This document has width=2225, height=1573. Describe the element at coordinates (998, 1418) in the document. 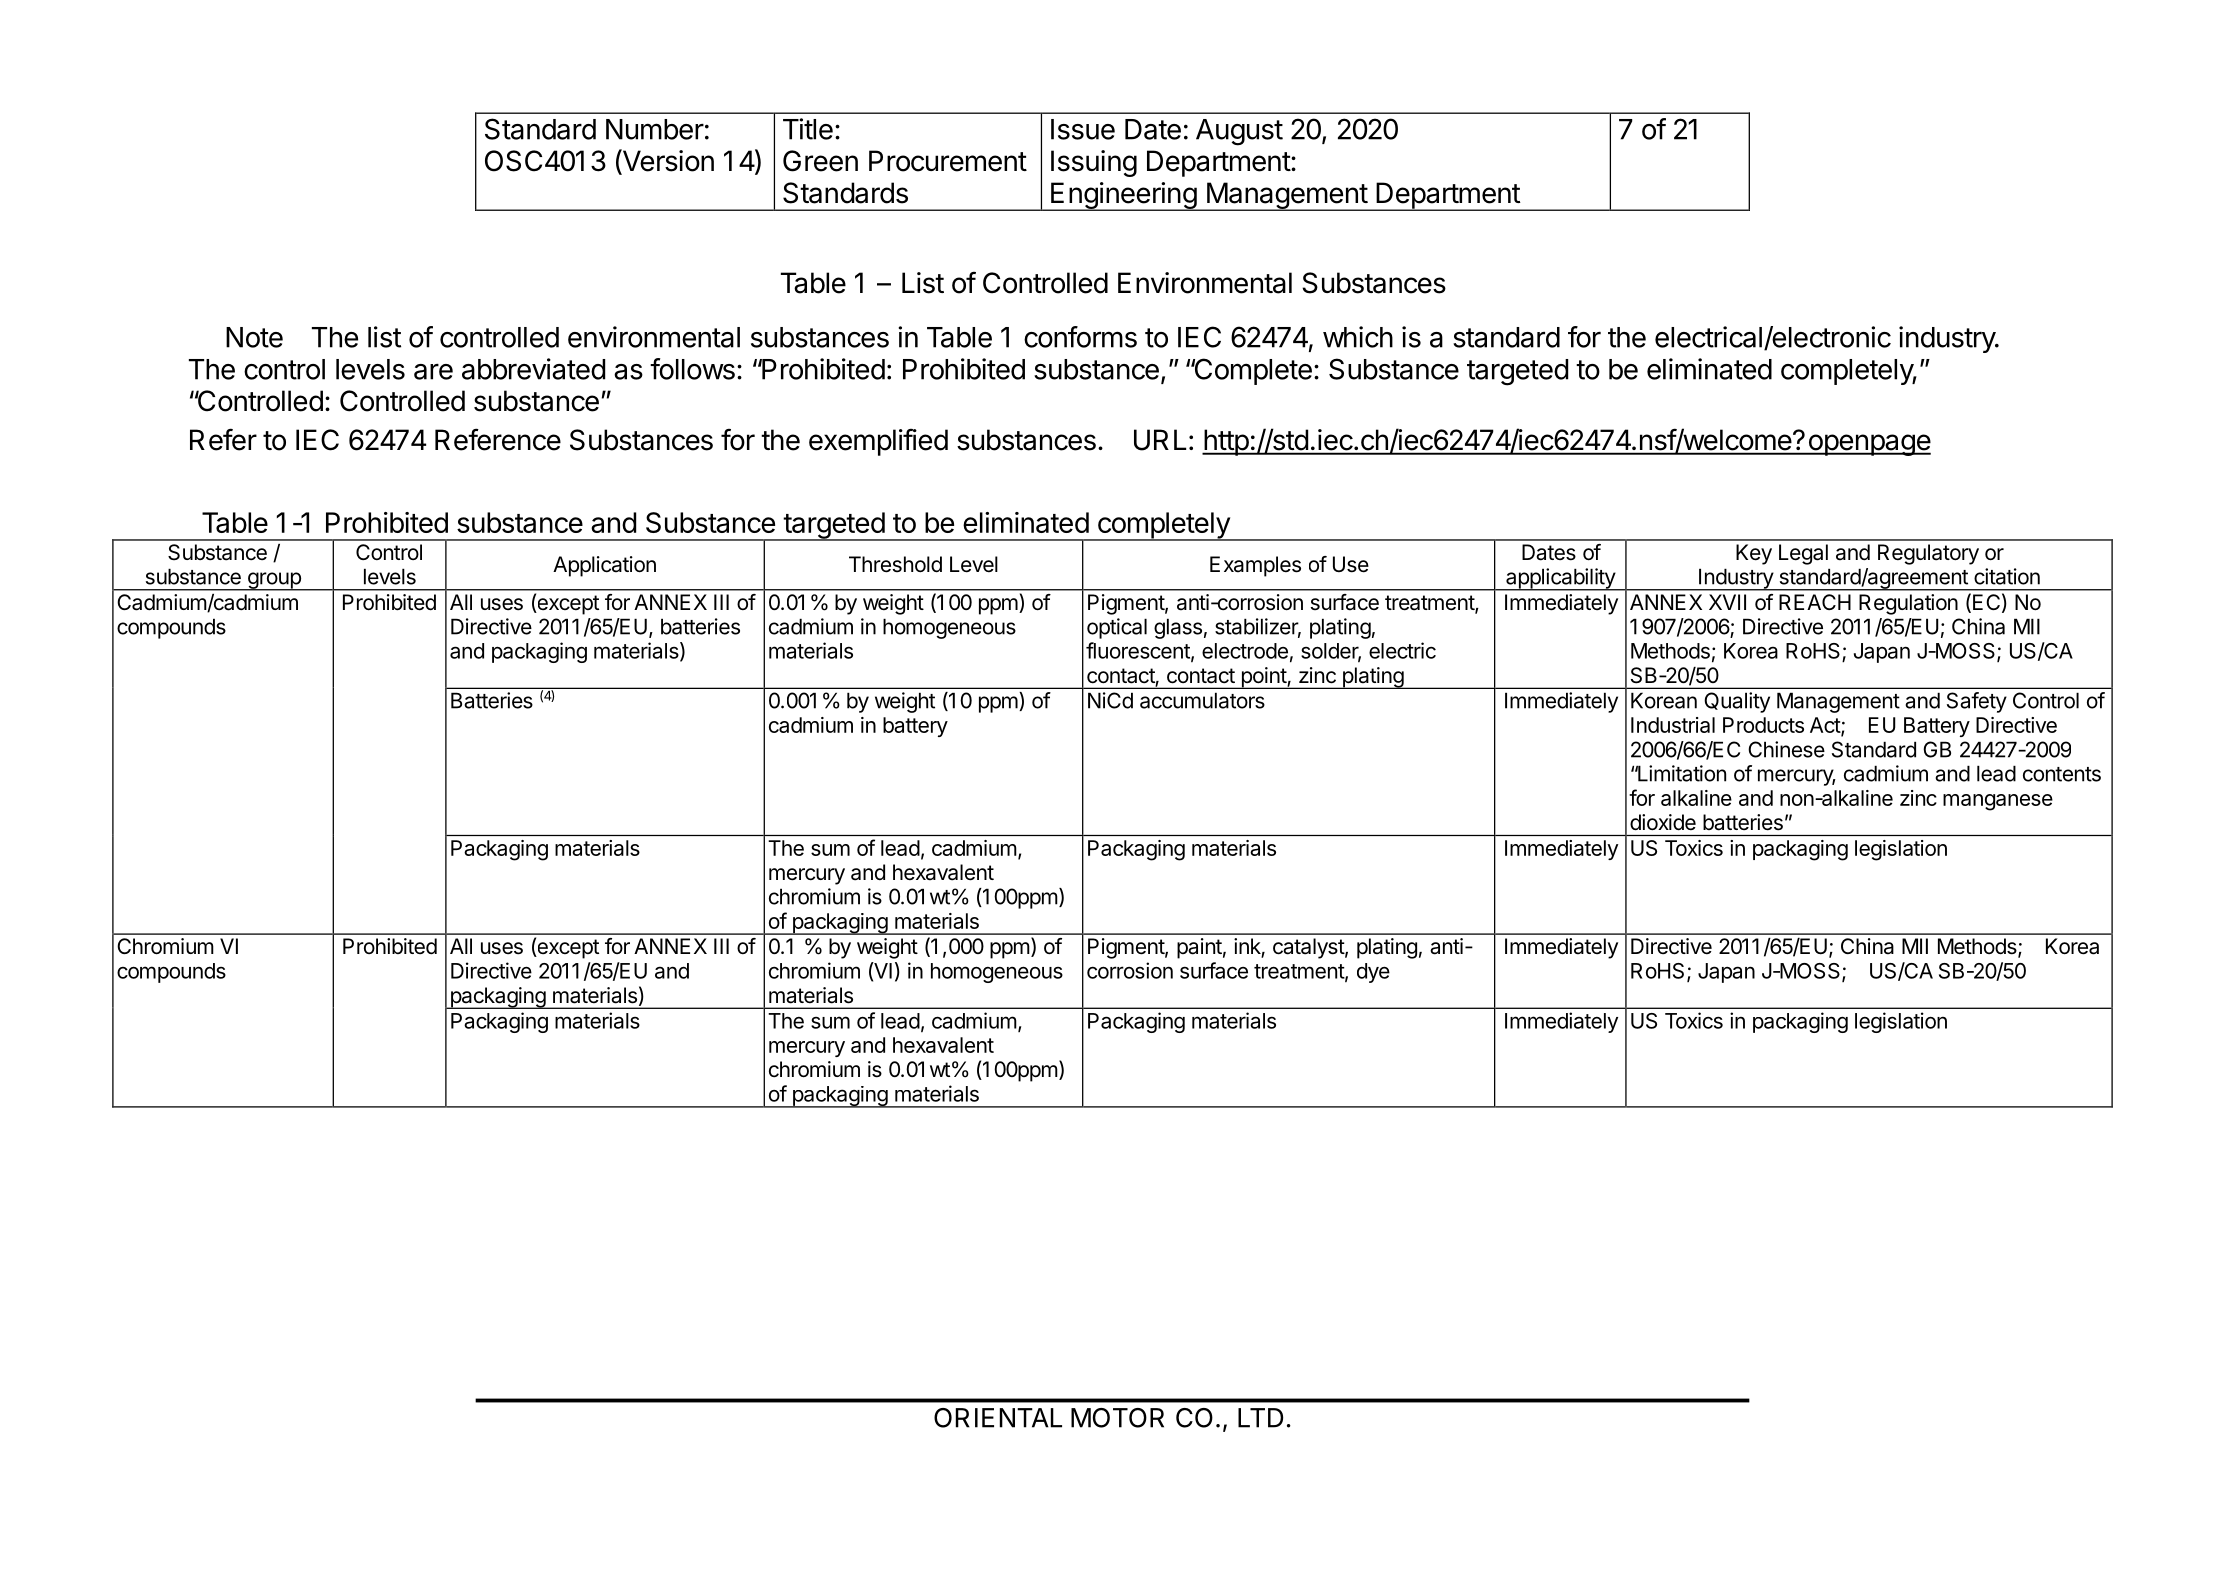

I see `ORIENTAL` at that location.
